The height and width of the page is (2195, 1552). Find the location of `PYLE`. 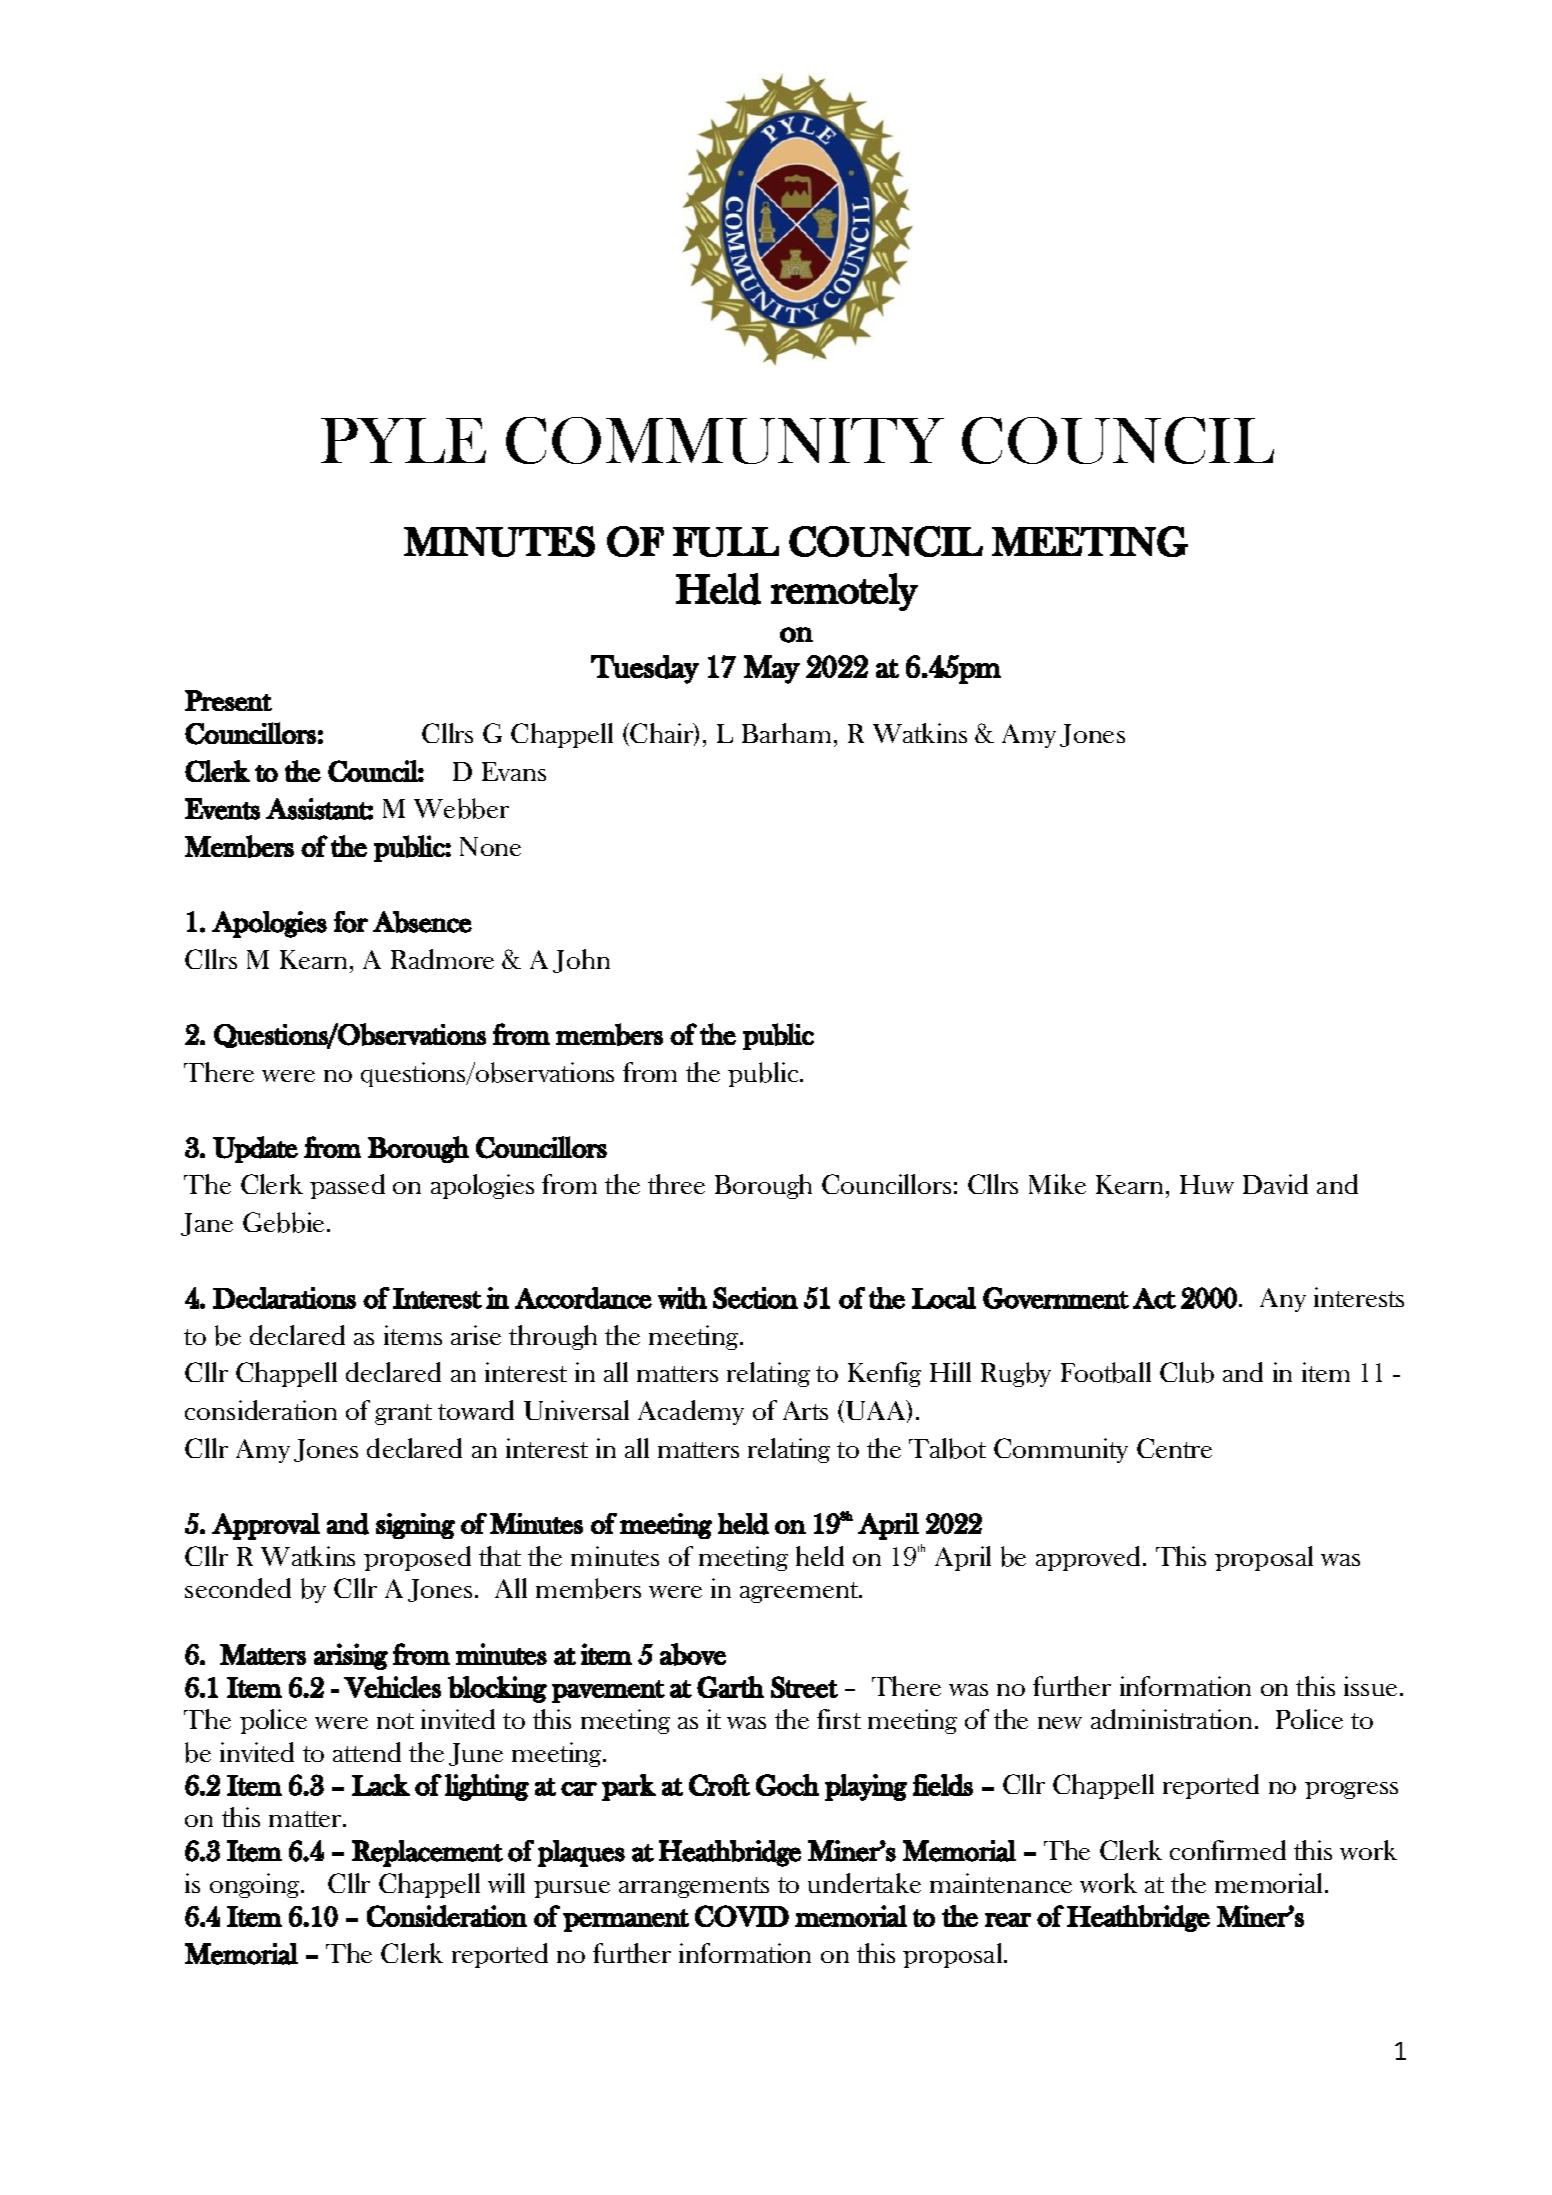

PYLE is located at coordinates (403, 440).
